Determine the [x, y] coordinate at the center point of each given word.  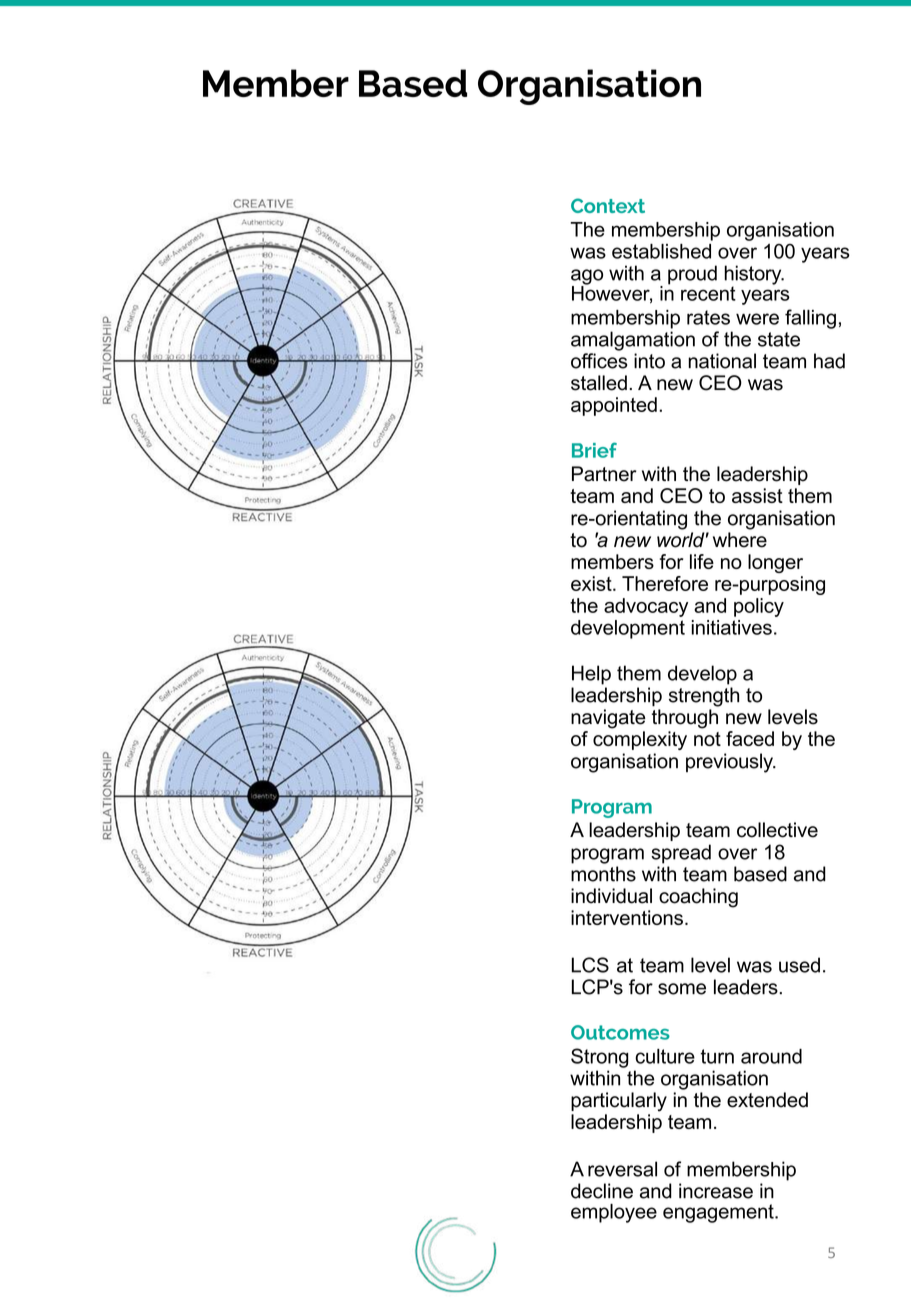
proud [692, 275]
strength [704, 697]
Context [608, 205]
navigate [608, 719]
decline [602, 1191]
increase [716, 1191]
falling [810, 319]
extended [767, 1100]
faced [750, 738]
